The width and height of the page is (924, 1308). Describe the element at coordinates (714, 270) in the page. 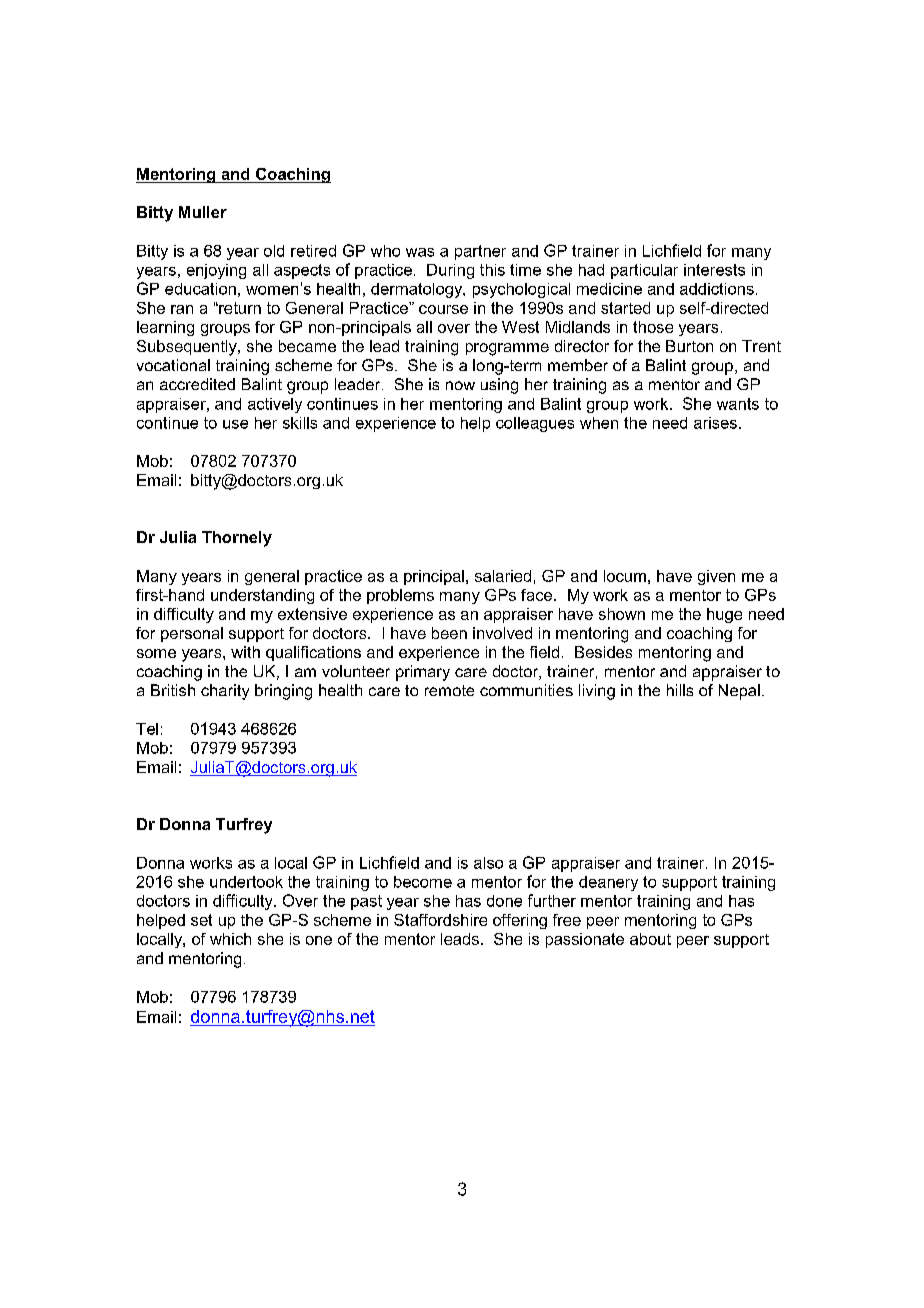

I see `interests` at that location.
